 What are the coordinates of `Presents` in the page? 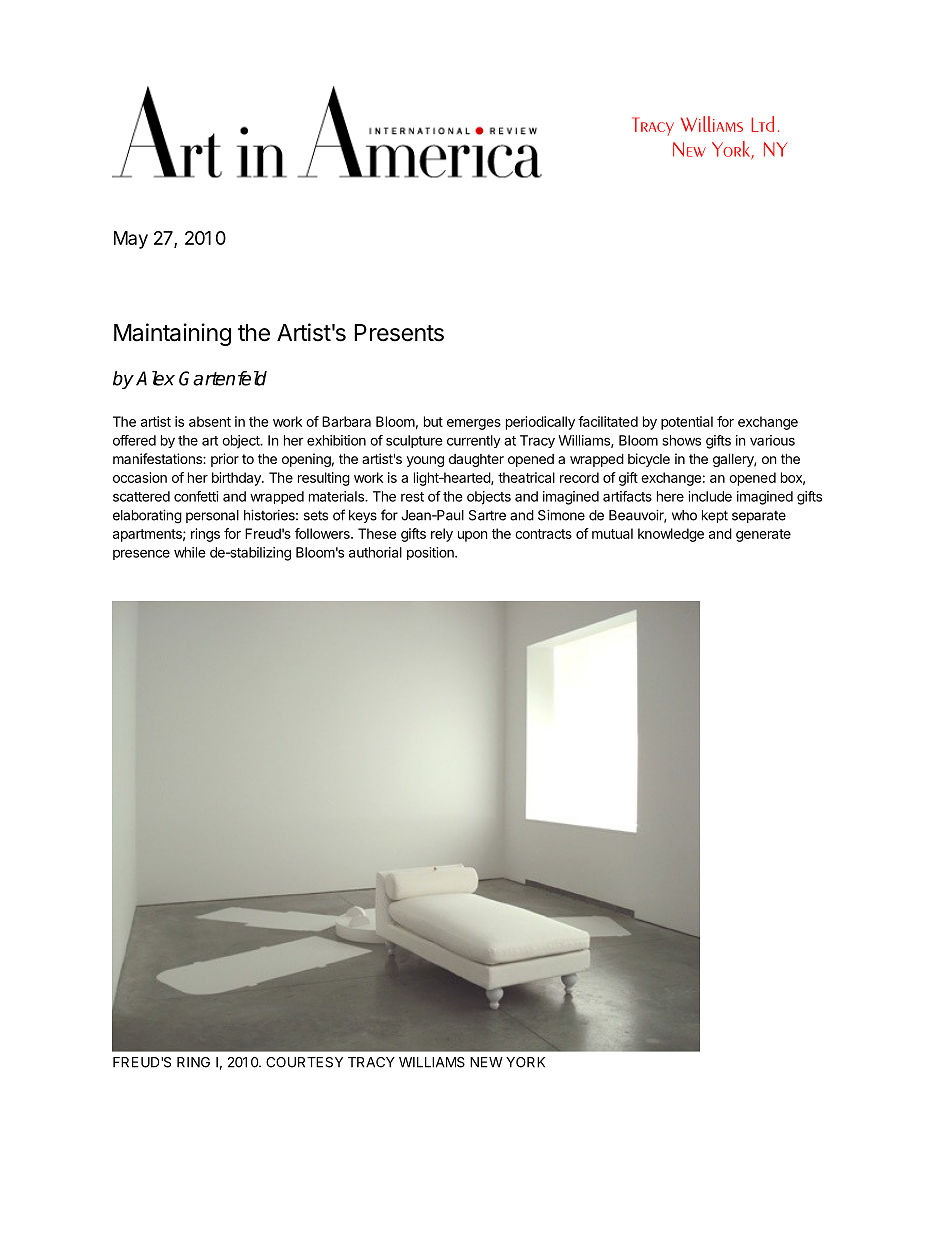 It's located at (399, 333).
